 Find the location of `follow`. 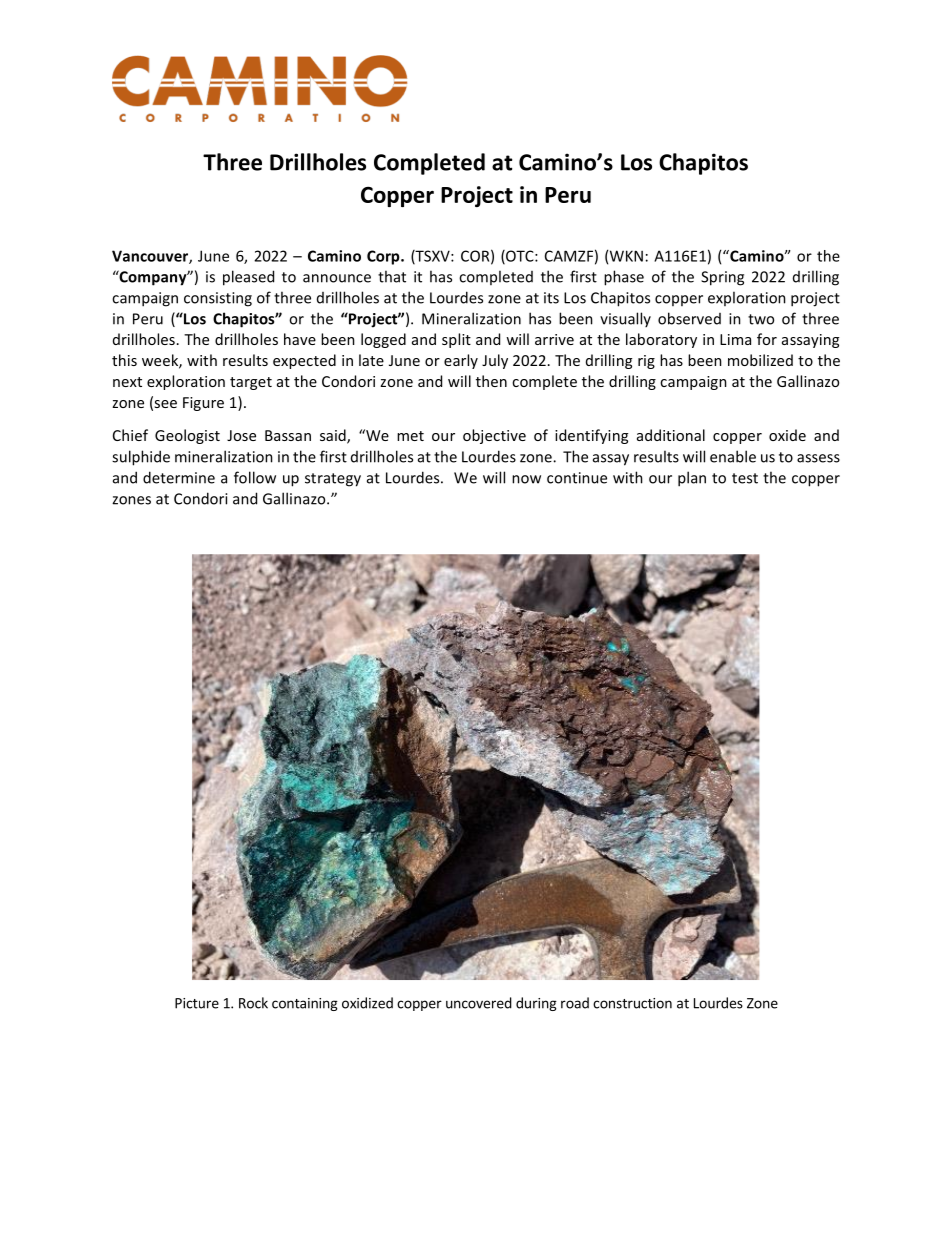

follow is located at coordinates (255, 477).
